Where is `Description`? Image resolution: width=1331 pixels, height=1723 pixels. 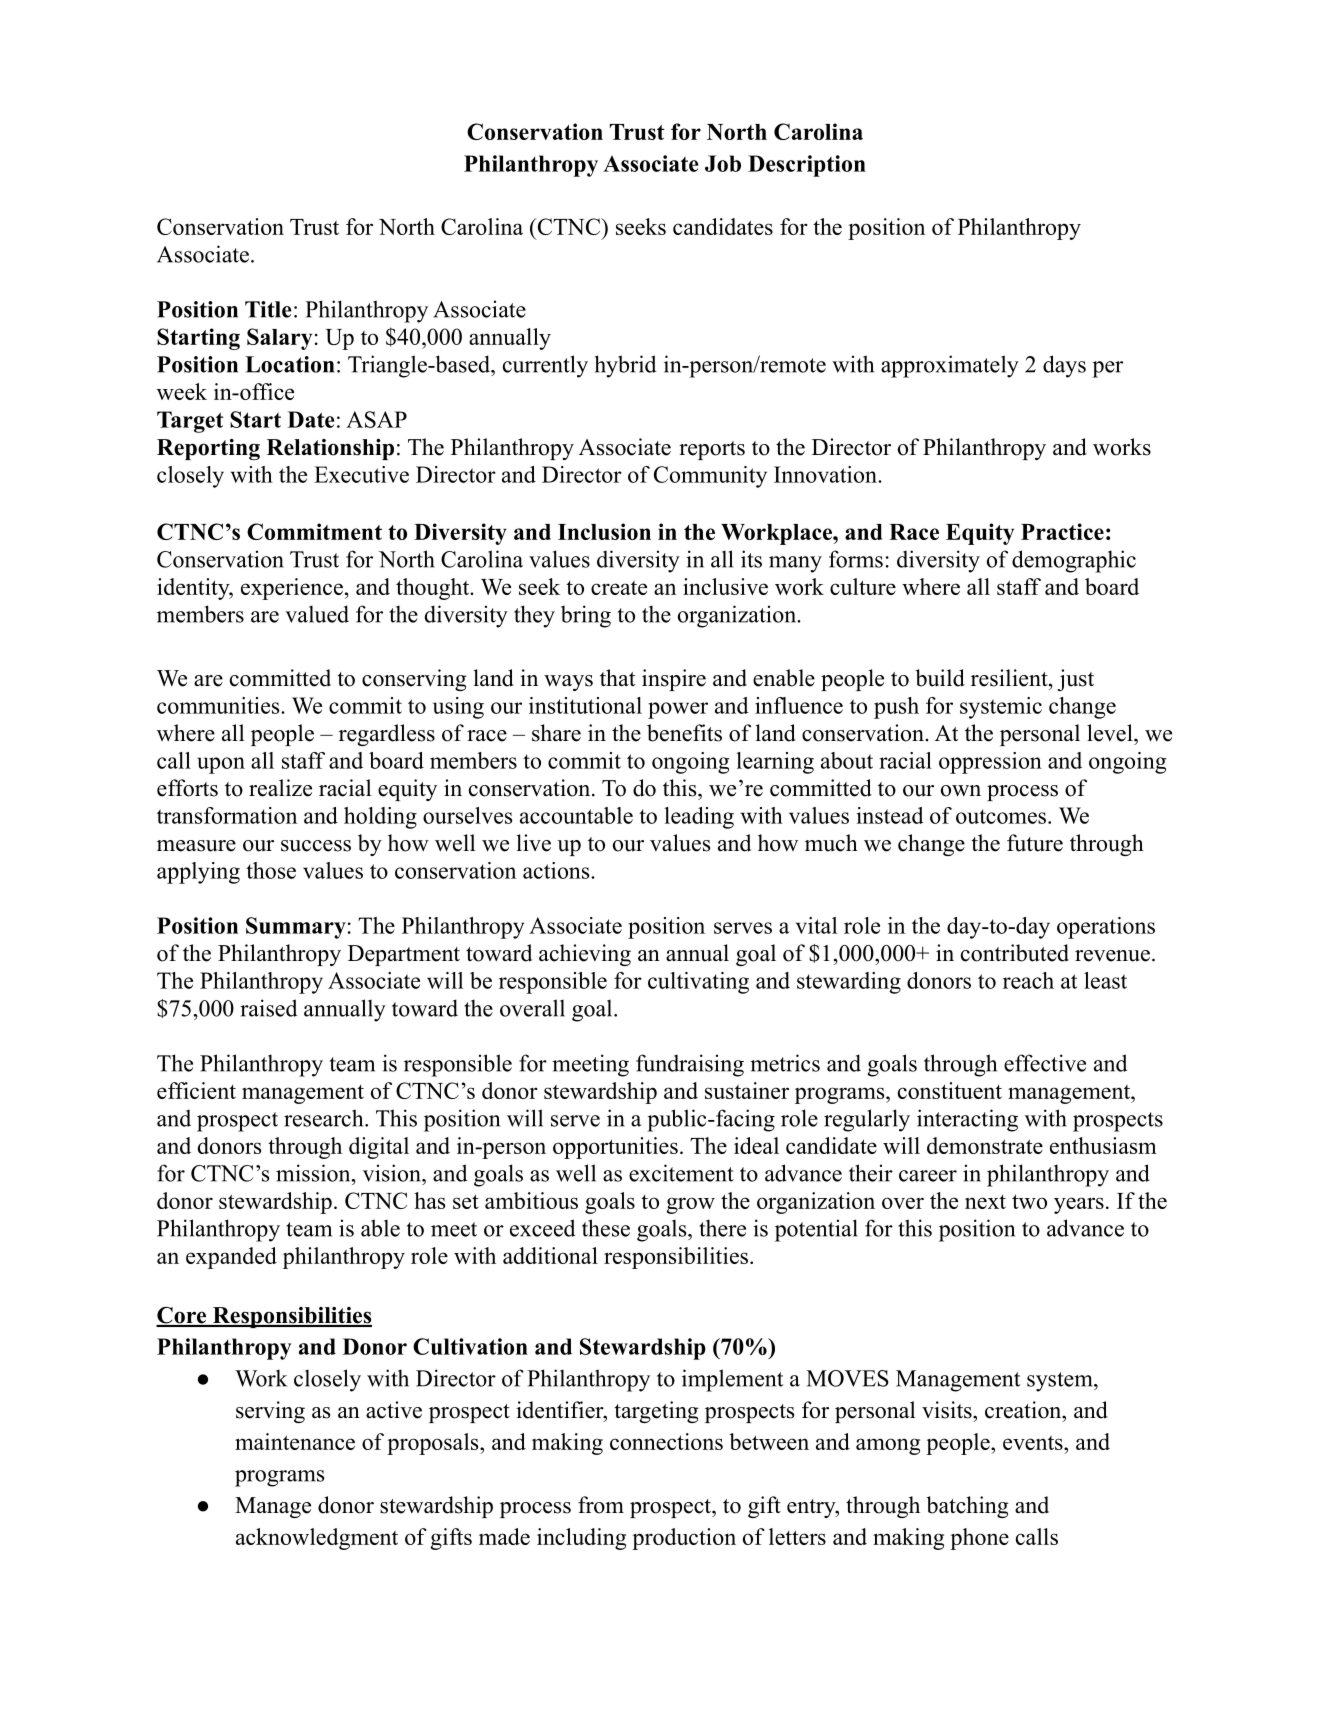
Description is located at coordinates (807, 166).
